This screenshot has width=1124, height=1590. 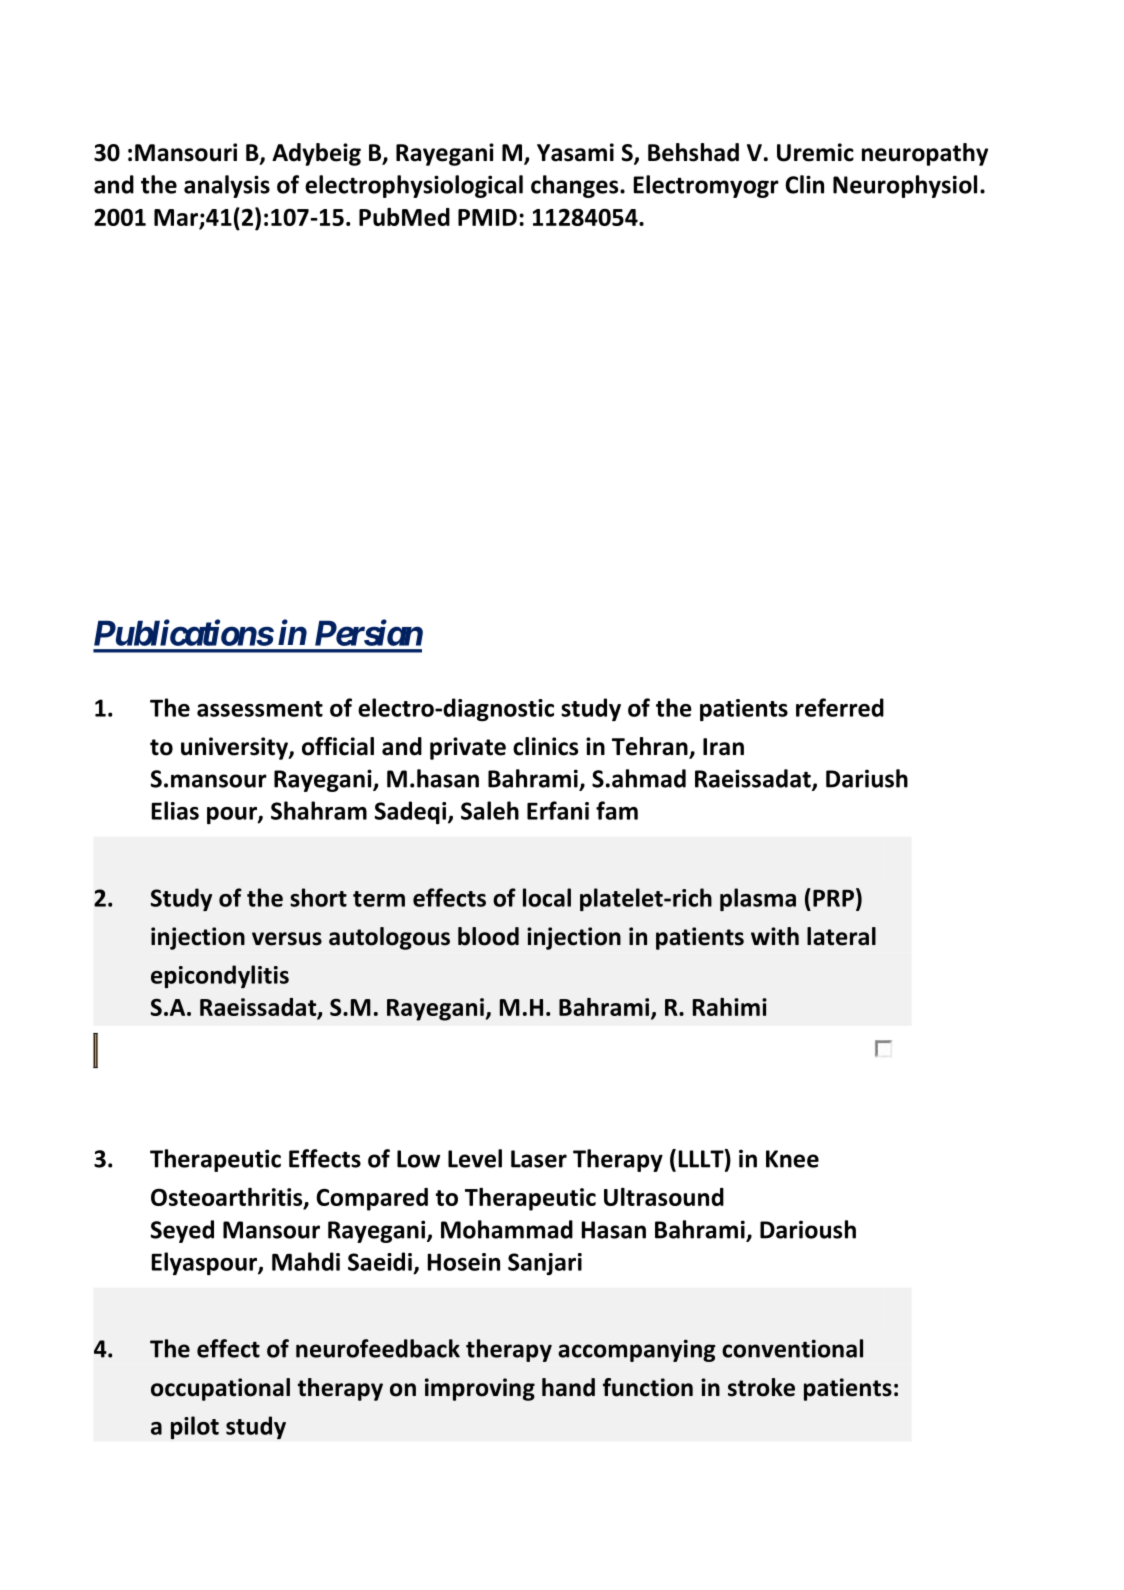 What do you see at coordinates (220, 976) in the screenshot?
I see `epicondylitis` at bounding box center [220, 976].
